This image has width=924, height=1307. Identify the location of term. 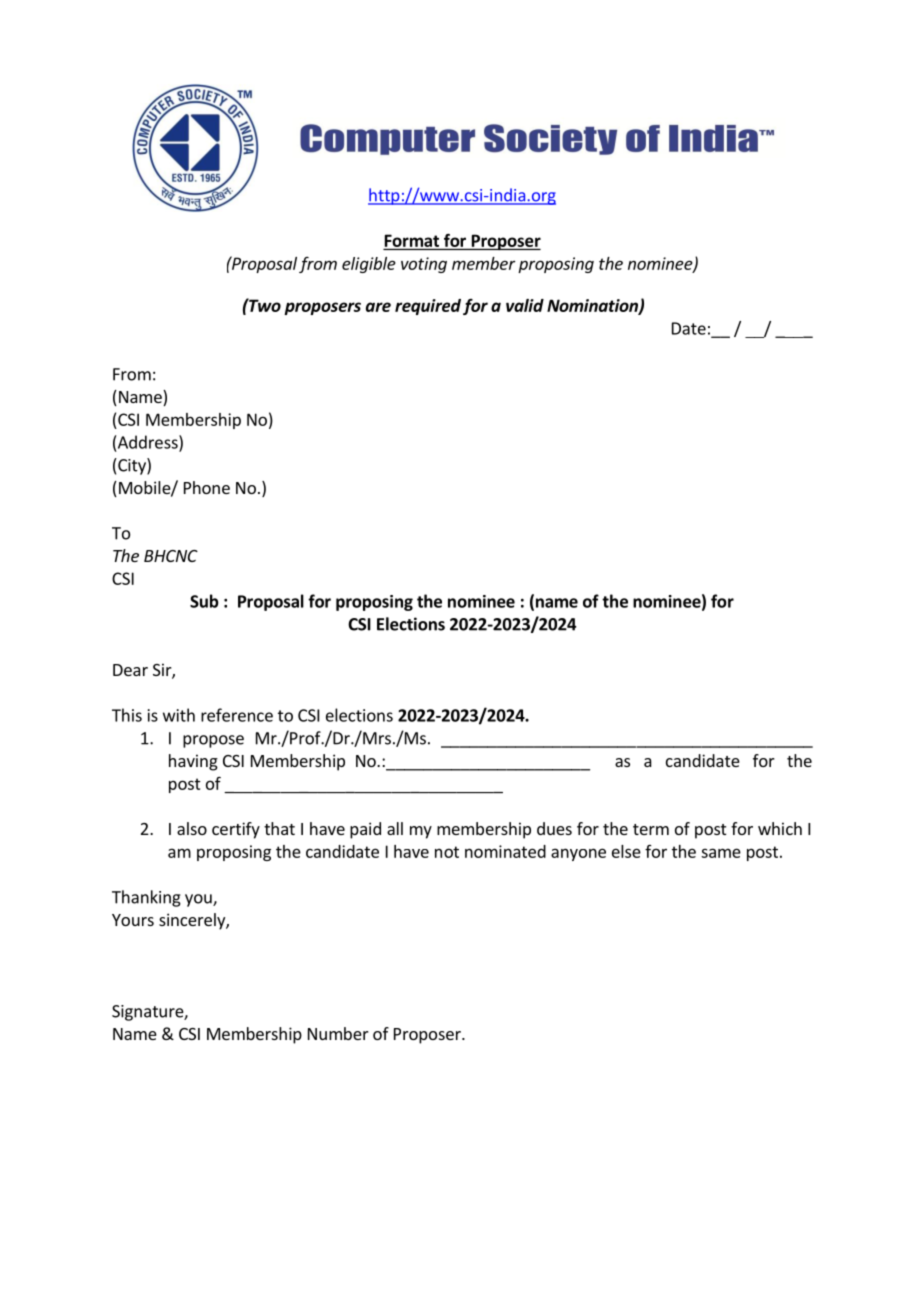
(651, 829).
